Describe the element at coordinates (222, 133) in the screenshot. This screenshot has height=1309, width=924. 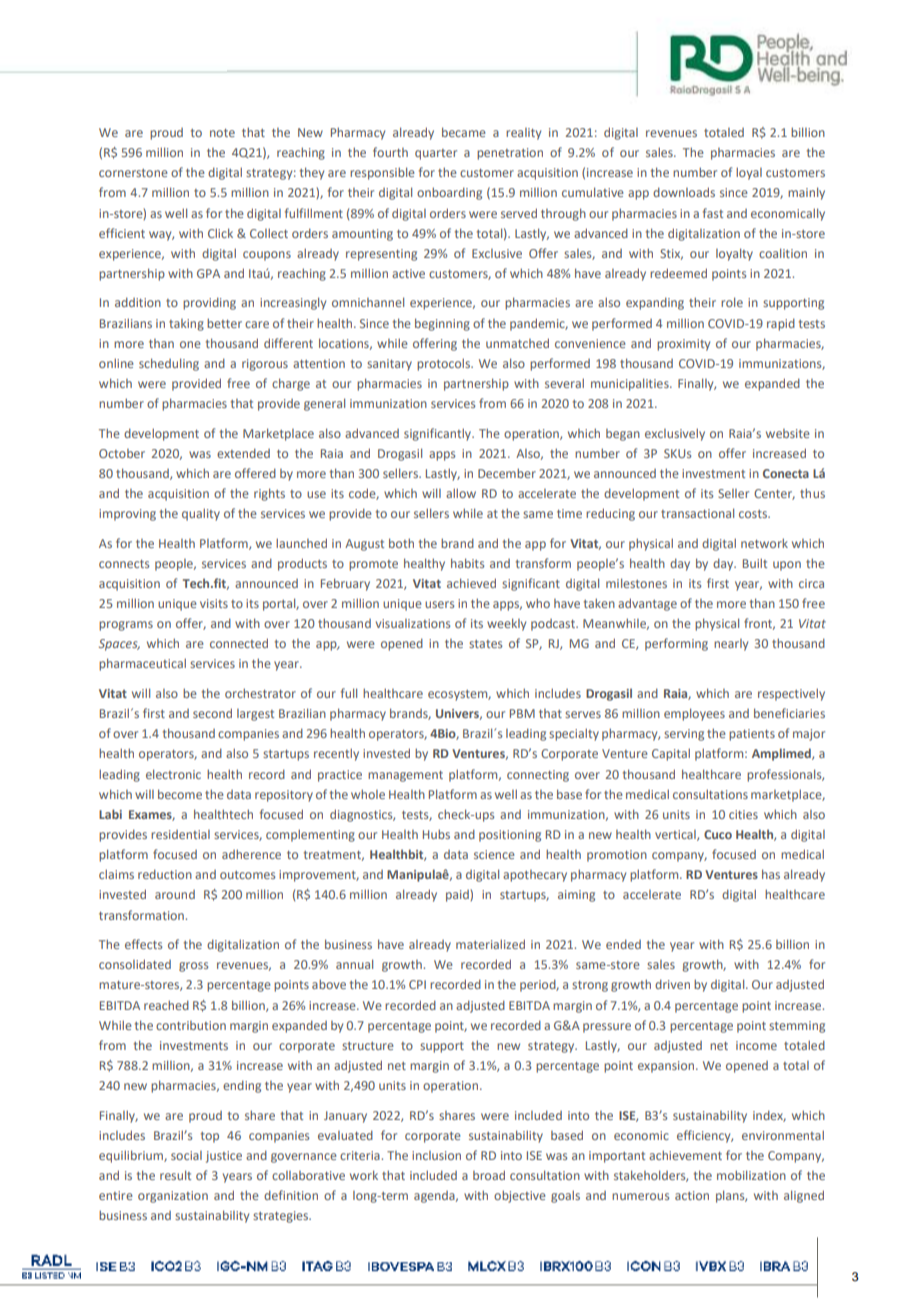
I see `note` at that location.
